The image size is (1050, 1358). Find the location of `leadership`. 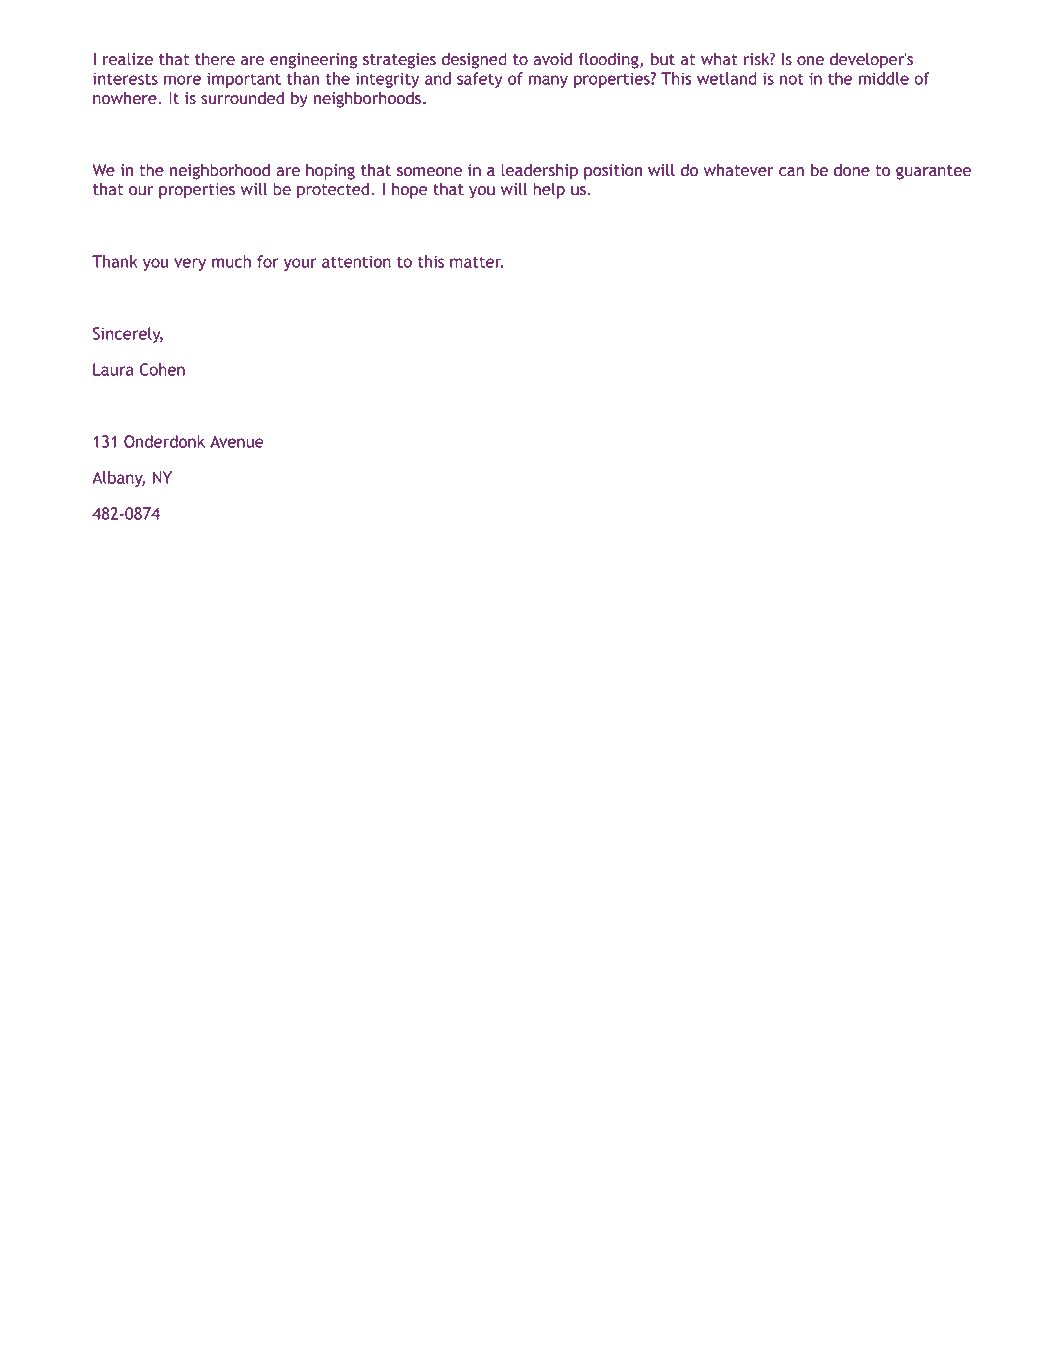

leadership is located at coordinates (539, 171).
